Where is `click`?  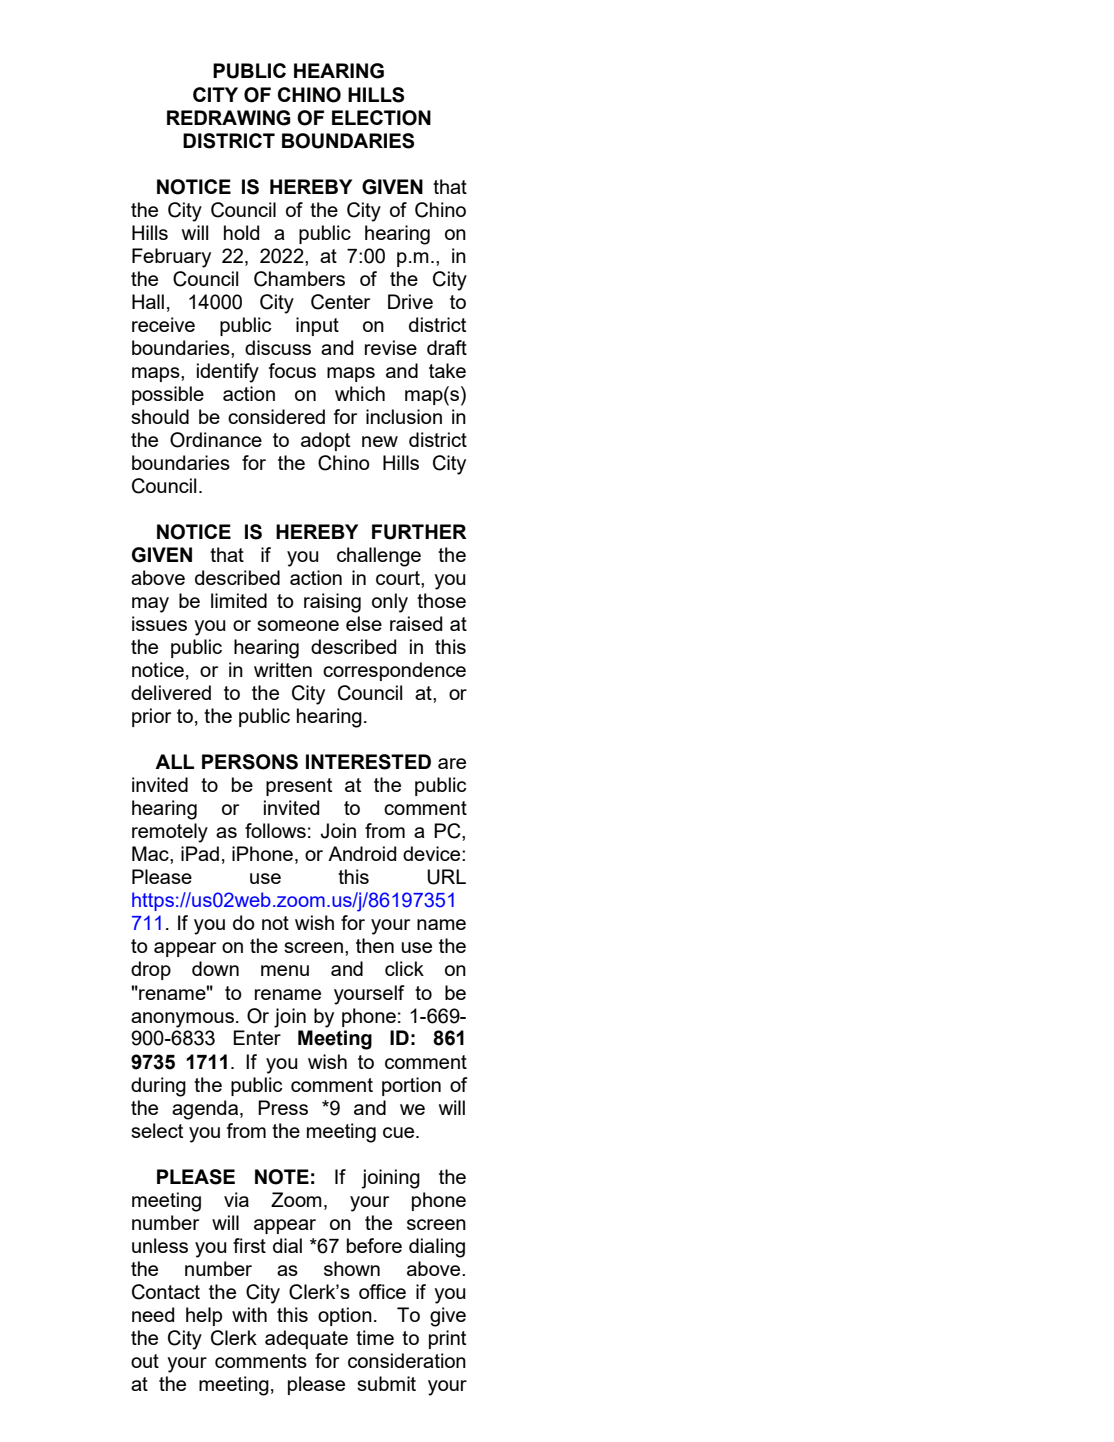
click is located at coordinates (404, 968).
